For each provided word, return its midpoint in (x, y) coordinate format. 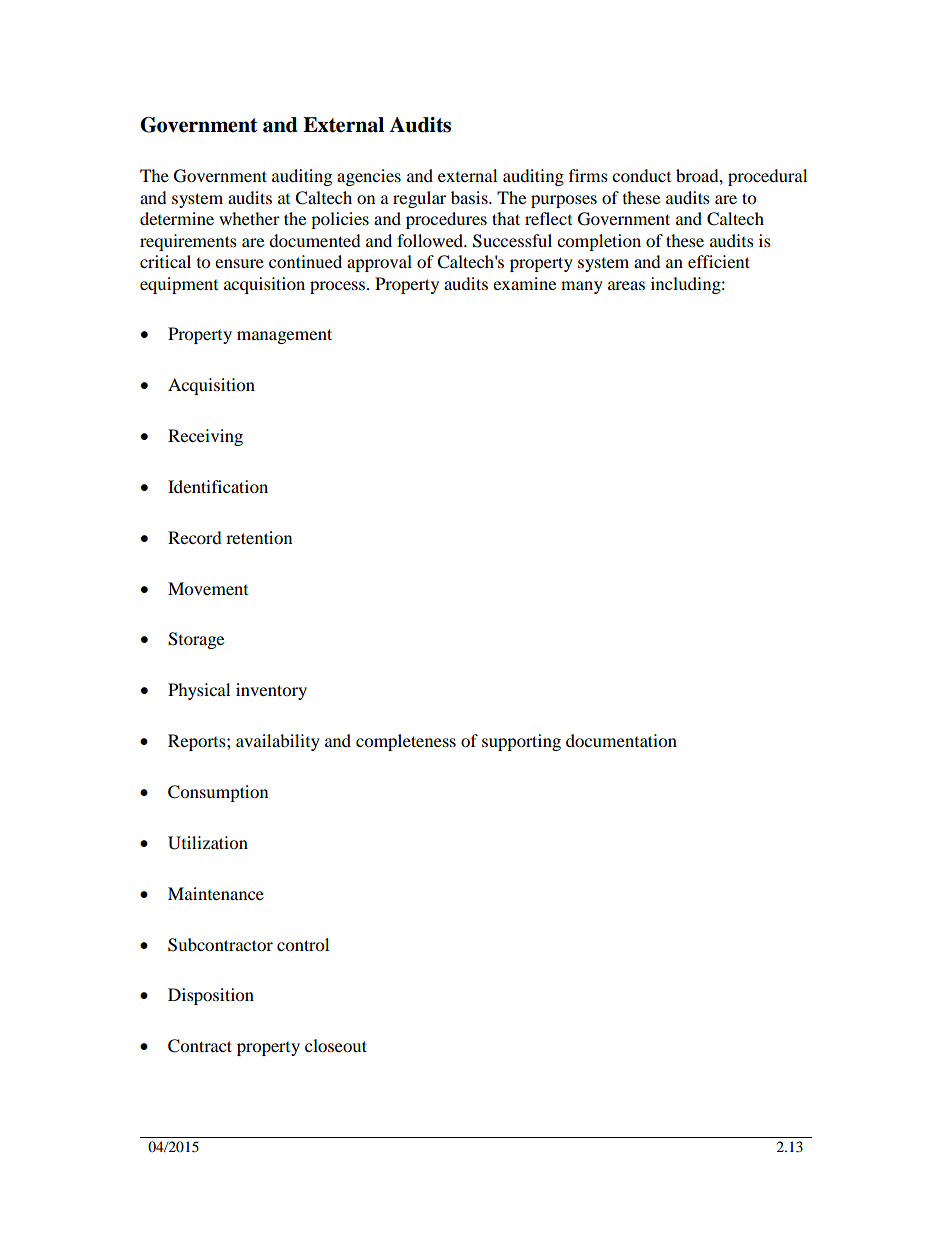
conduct (641, 175)
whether (249, 218)
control (303, 944)
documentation (621, 740)
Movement (208, 588)
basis (470, 197)
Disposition (211, 996)
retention (259, 537)
